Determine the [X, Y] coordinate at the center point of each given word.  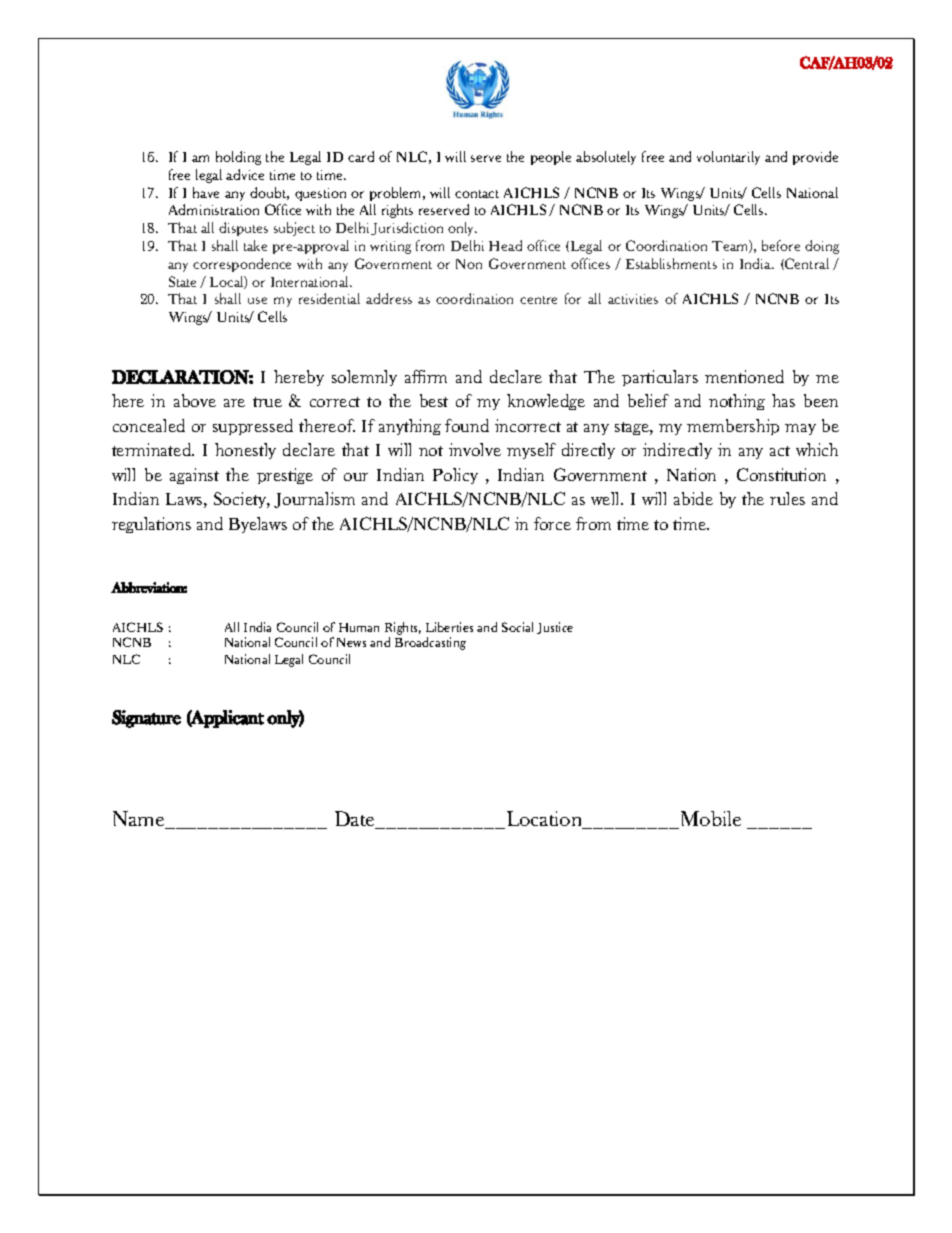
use [257, 300]
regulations [151, 525]
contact [477, 194]
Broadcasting [430, 643]
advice [245, 174]
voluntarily [728, 158]
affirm [426, 376]
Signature [146, 719]
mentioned [744, 376]
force [552, 523]
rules [787, 498]
